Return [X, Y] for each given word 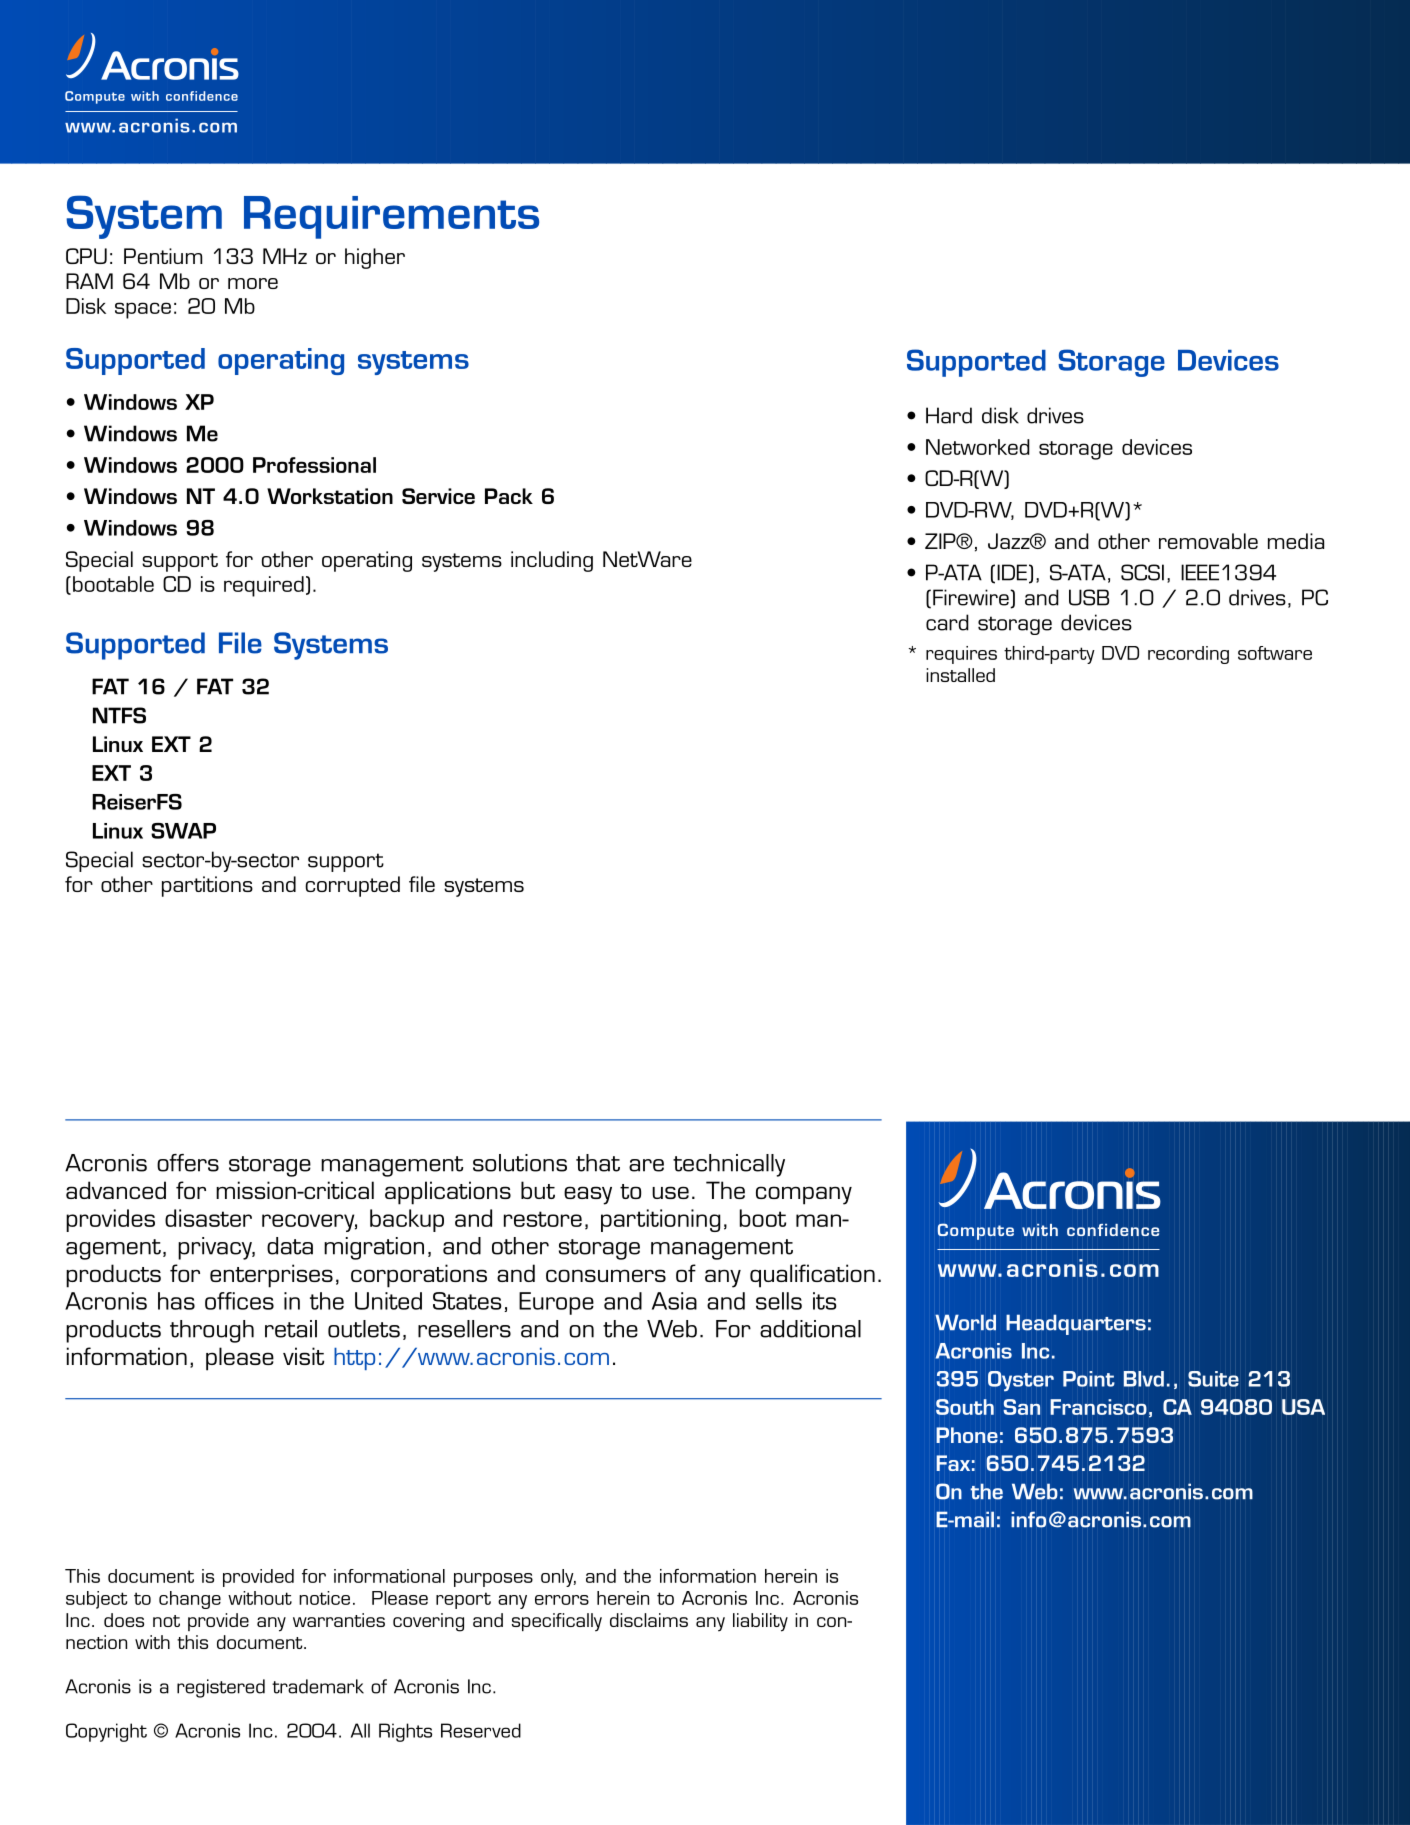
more [253, 283]
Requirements [391, 217]
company [804, 1195]
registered [221, 1688]
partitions [207, 886]
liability [760, 1622]
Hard [949, 415]
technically [729, 1165]
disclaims [649, 1620]
